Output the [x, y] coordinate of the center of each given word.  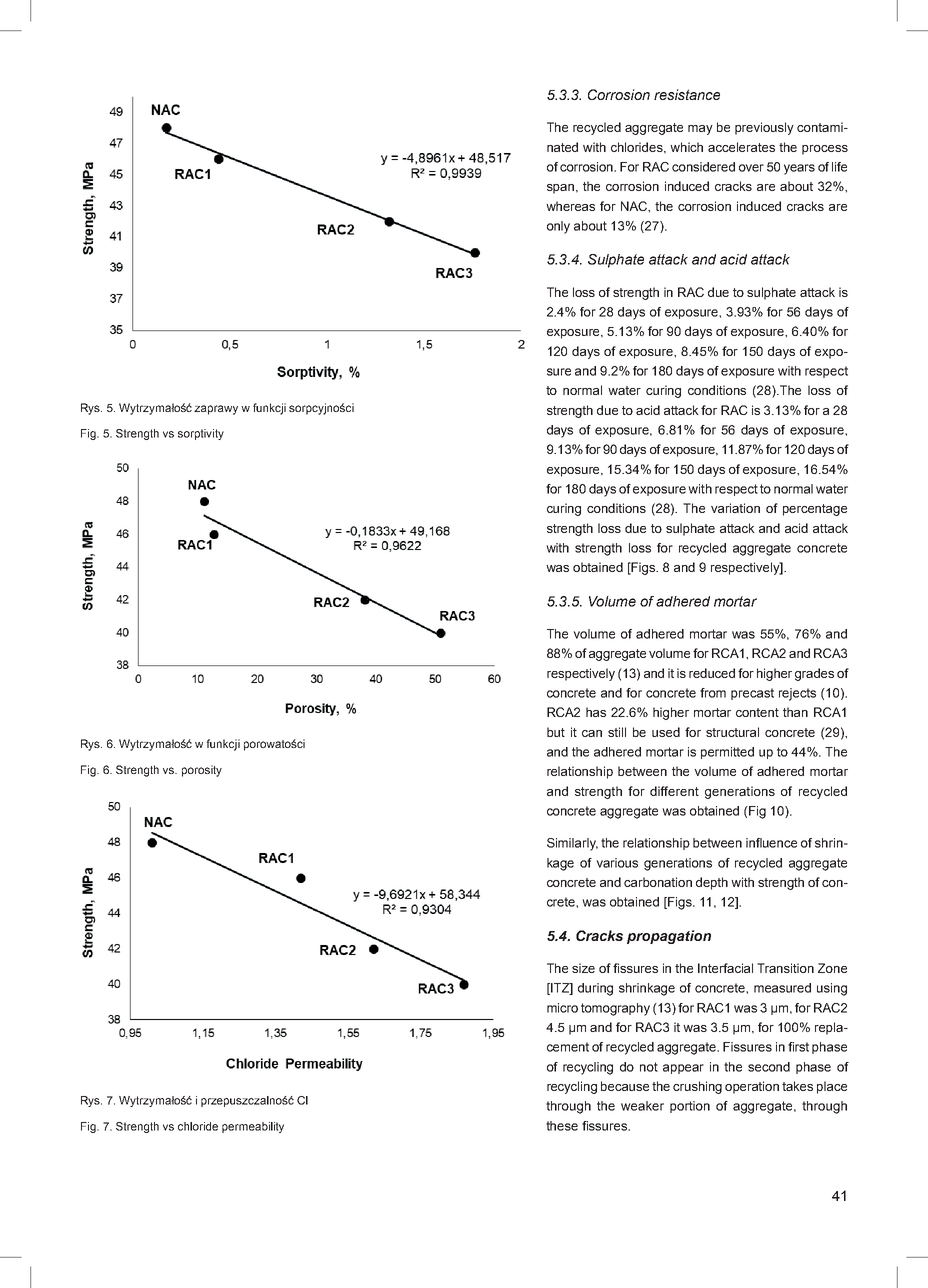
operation [752, 1087]
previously [764, 128]
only [558, 227]
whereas [570, 206]
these [562, 1126]
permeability [253, 1127]
